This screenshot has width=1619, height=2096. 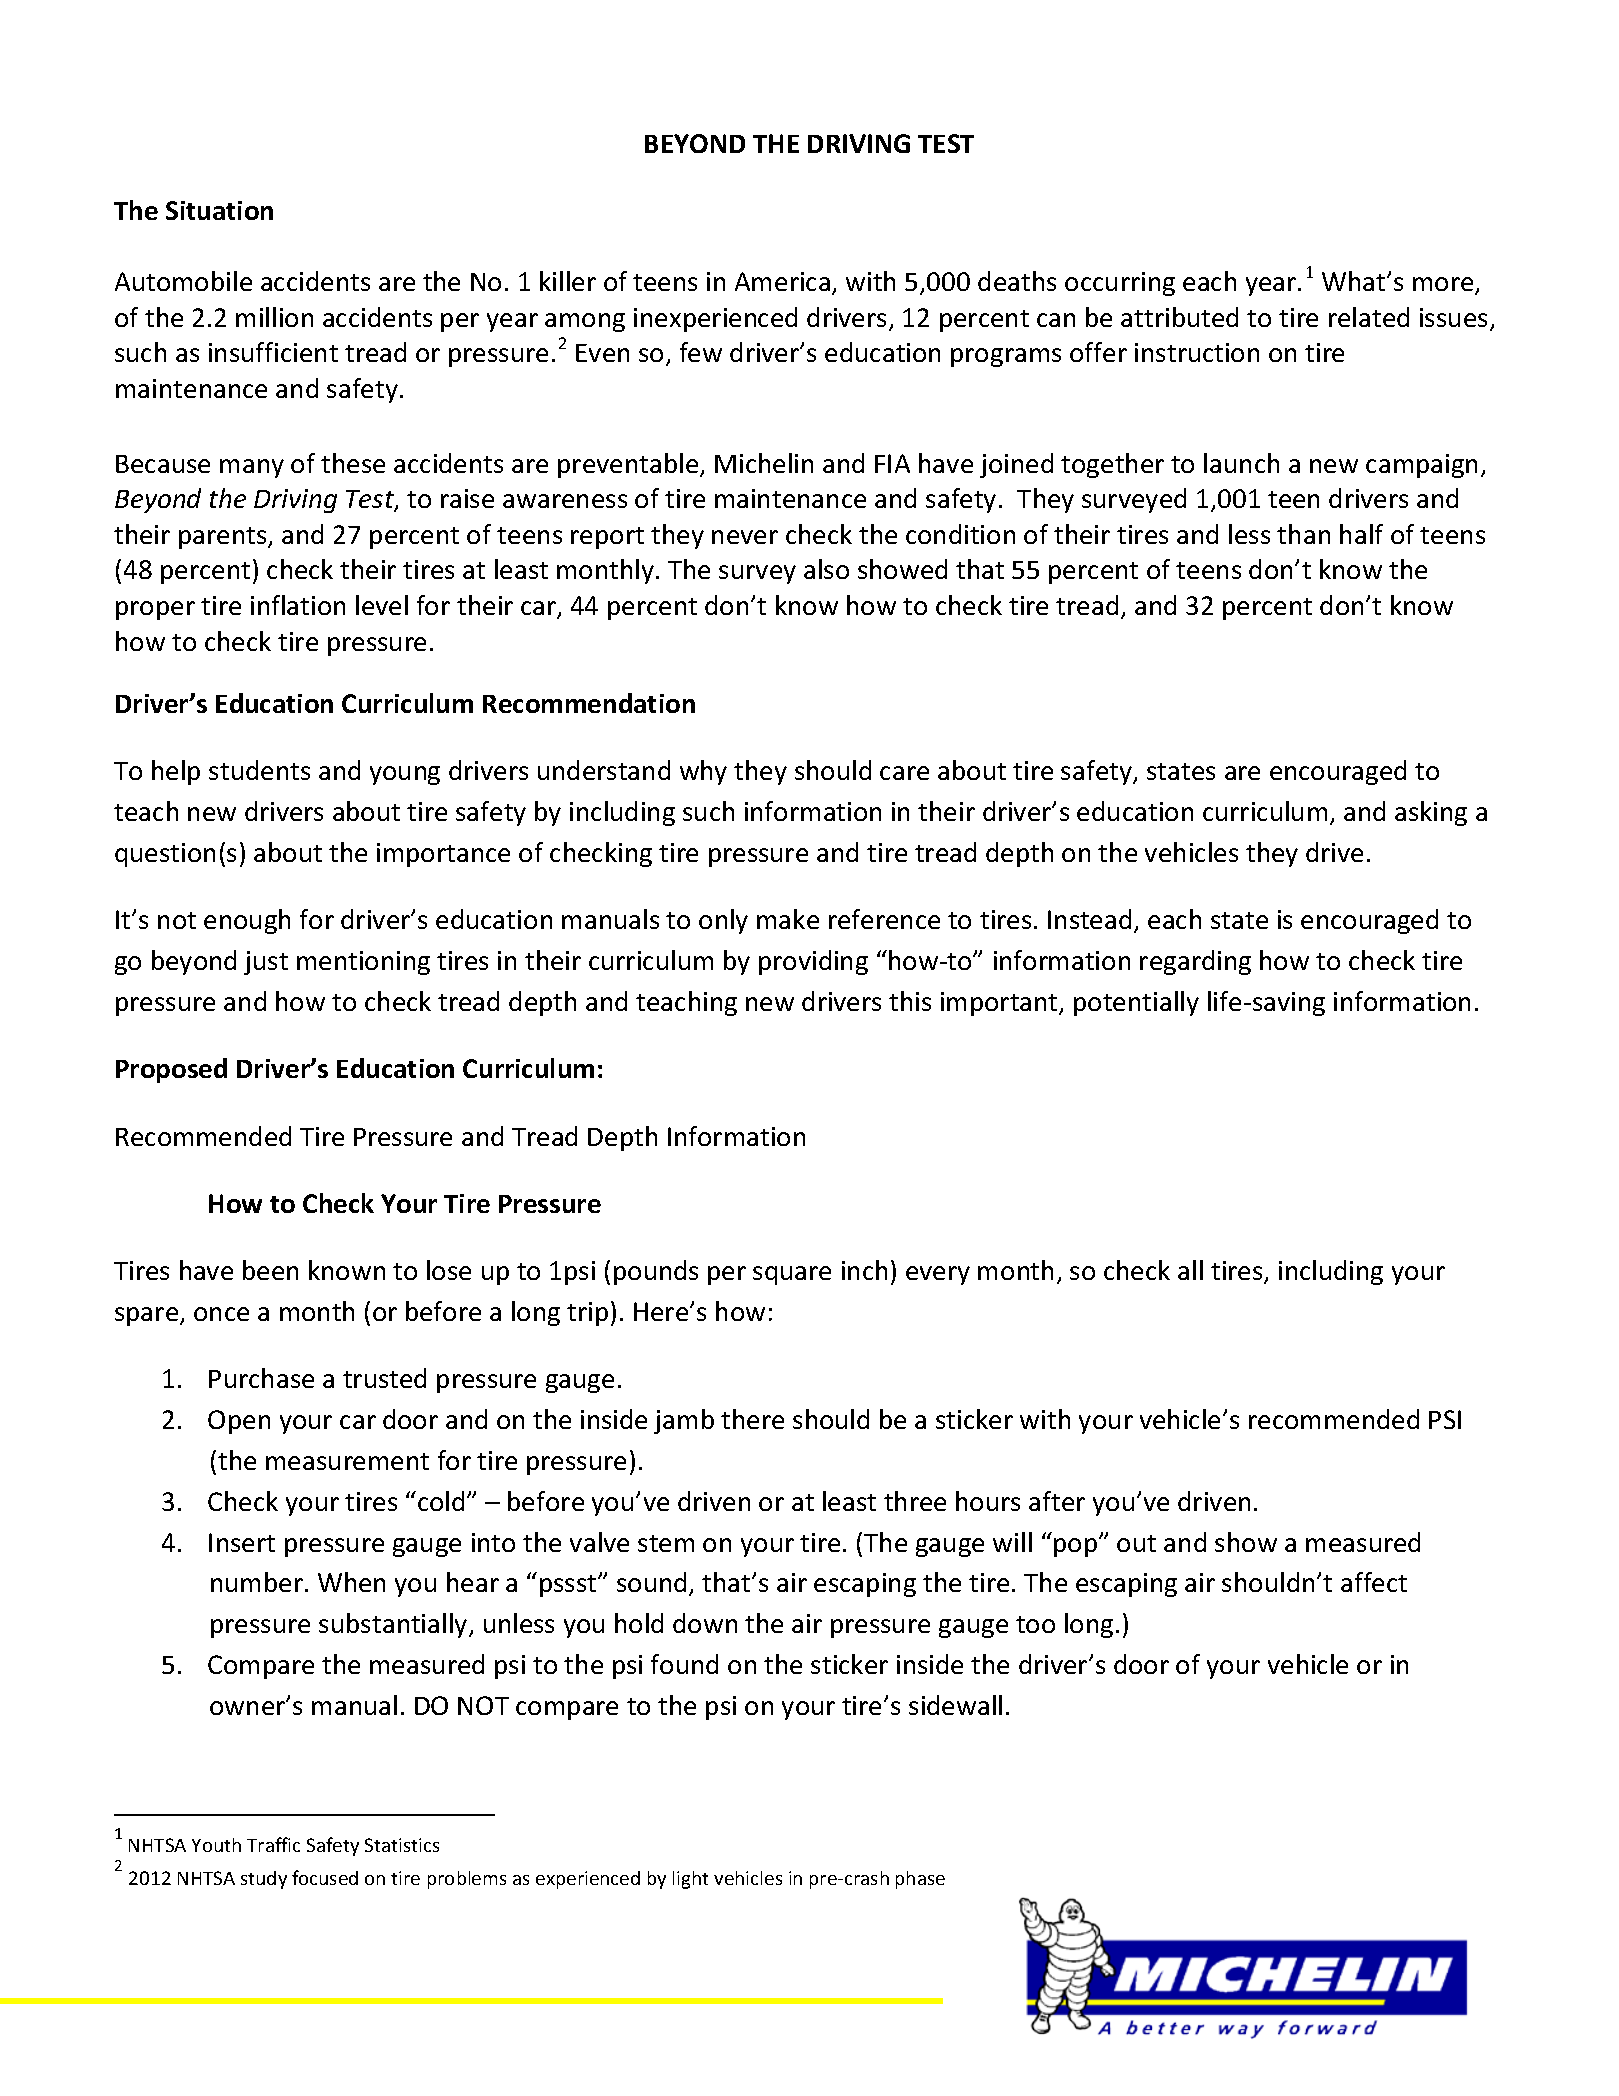 I want to click on students, so click(x=259, y=770).
